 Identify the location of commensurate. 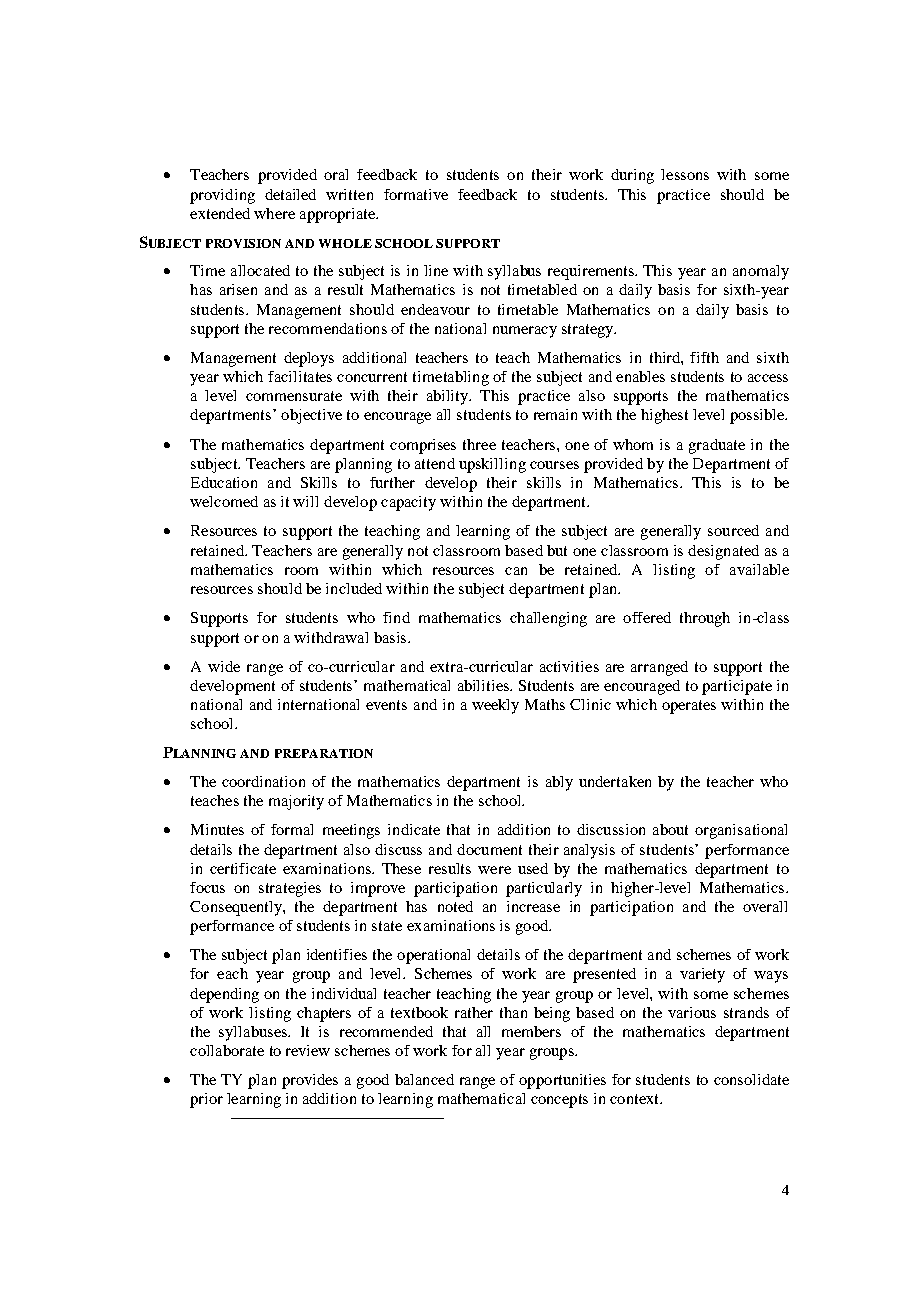
(294, 396).
